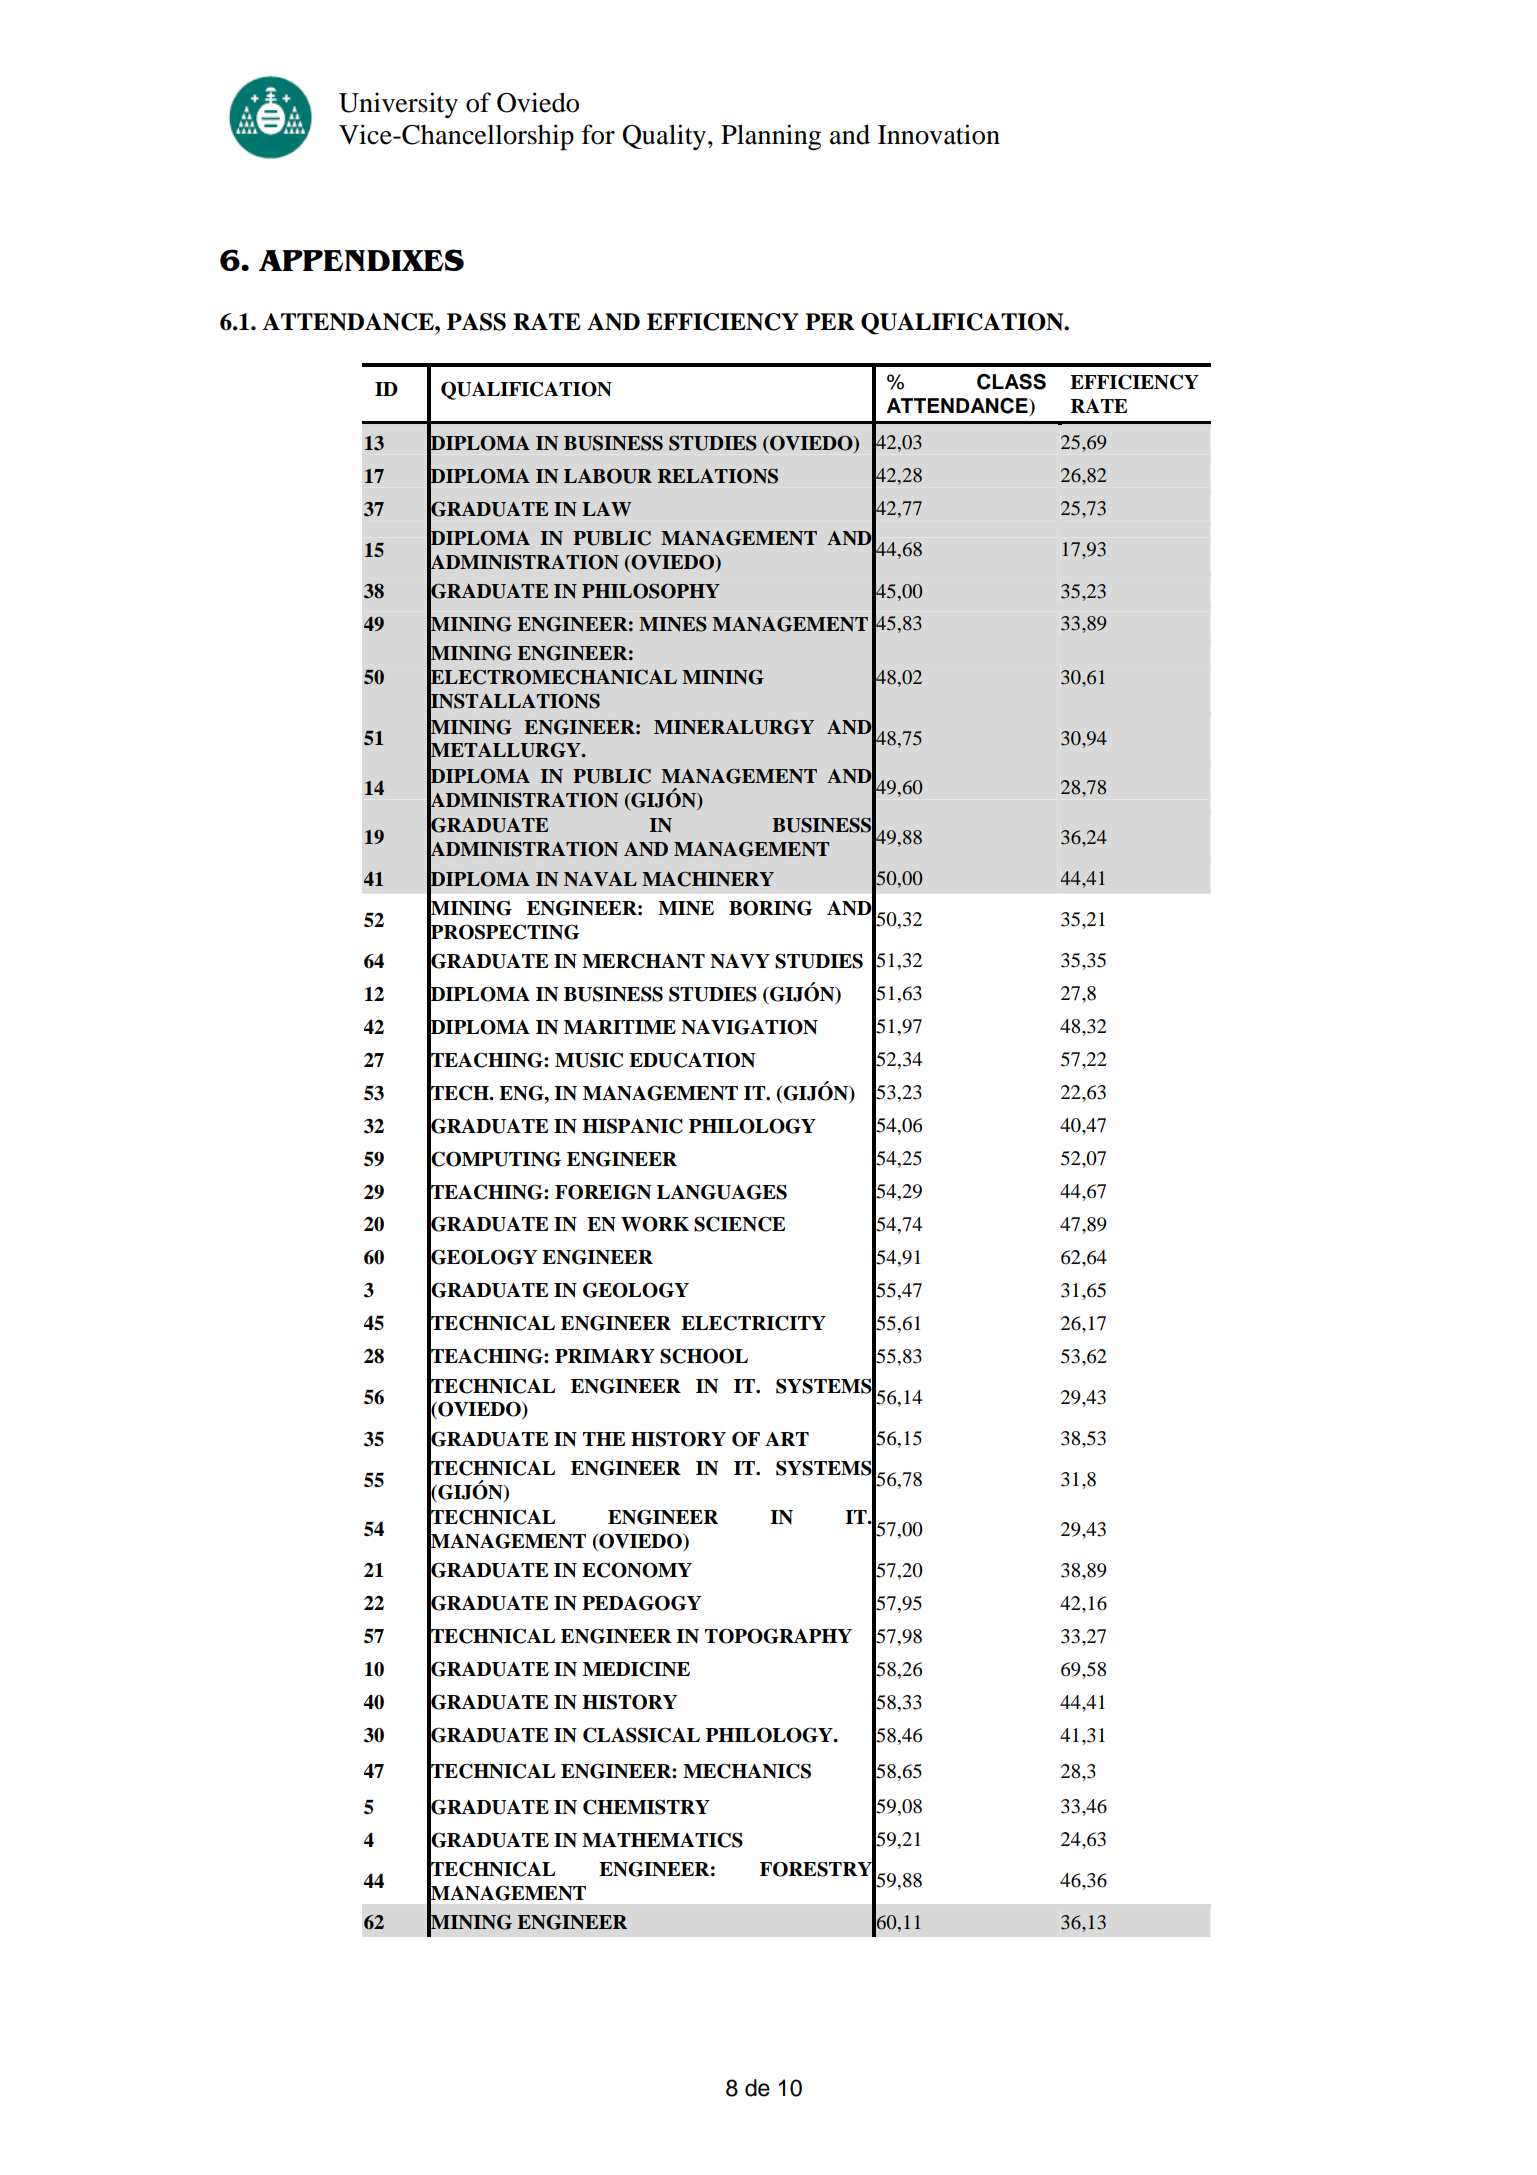 The image size is (1537, 2175). Describe the element at coordinates (939, 134) in the screenshot. I see `Innovation` at that location.
